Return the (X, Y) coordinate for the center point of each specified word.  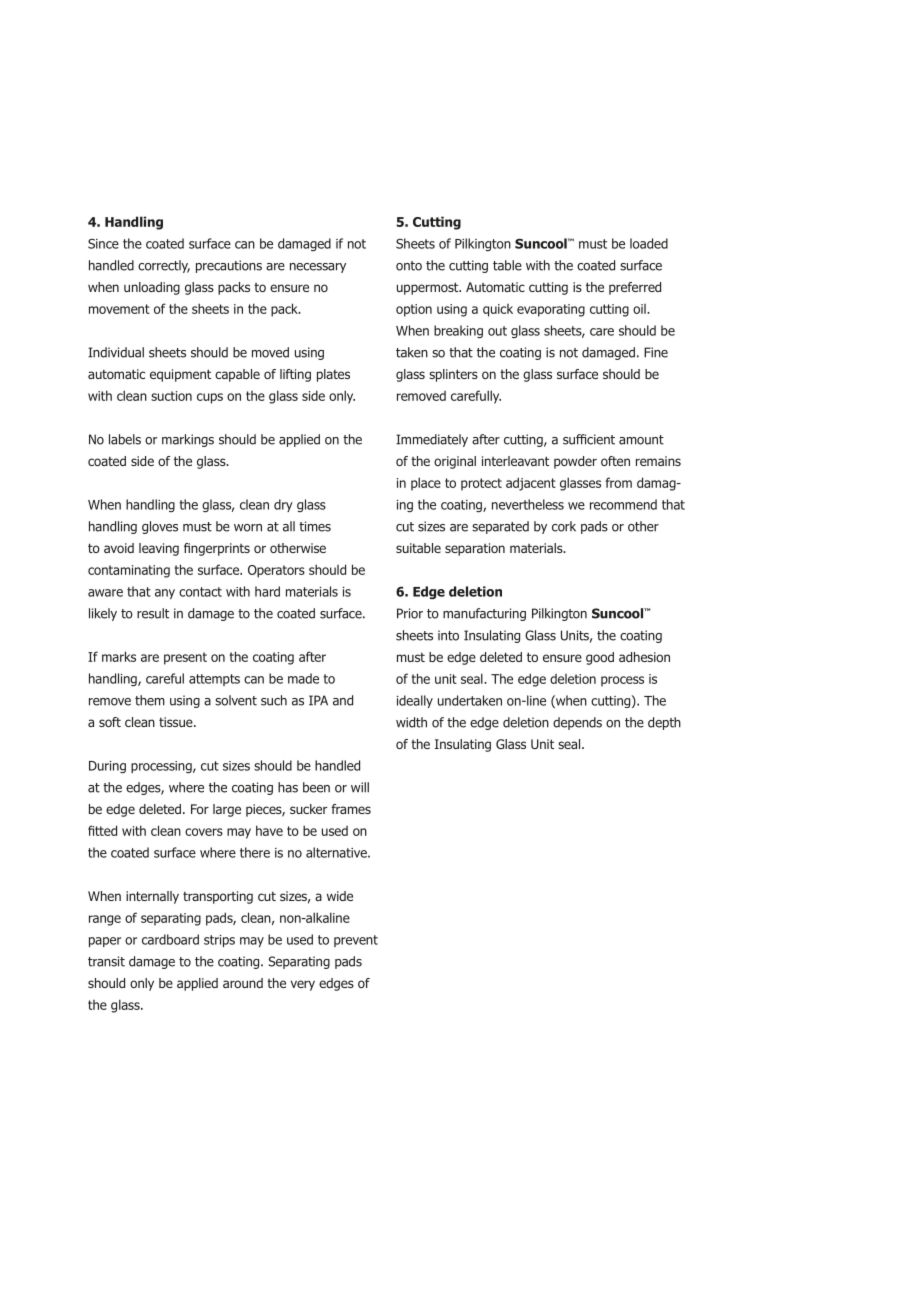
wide (340, 896)
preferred (635, 288)
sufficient (589, 439)
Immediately (432, 440)
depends (577, 723)
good (600, 658)
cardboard (170, 939)
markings (188, 440)
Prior (410, 613)
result (153, 613)
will (360, 787)
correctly (164, 266)
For (200, 809)
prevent (356, 941)
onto (409, 266)
